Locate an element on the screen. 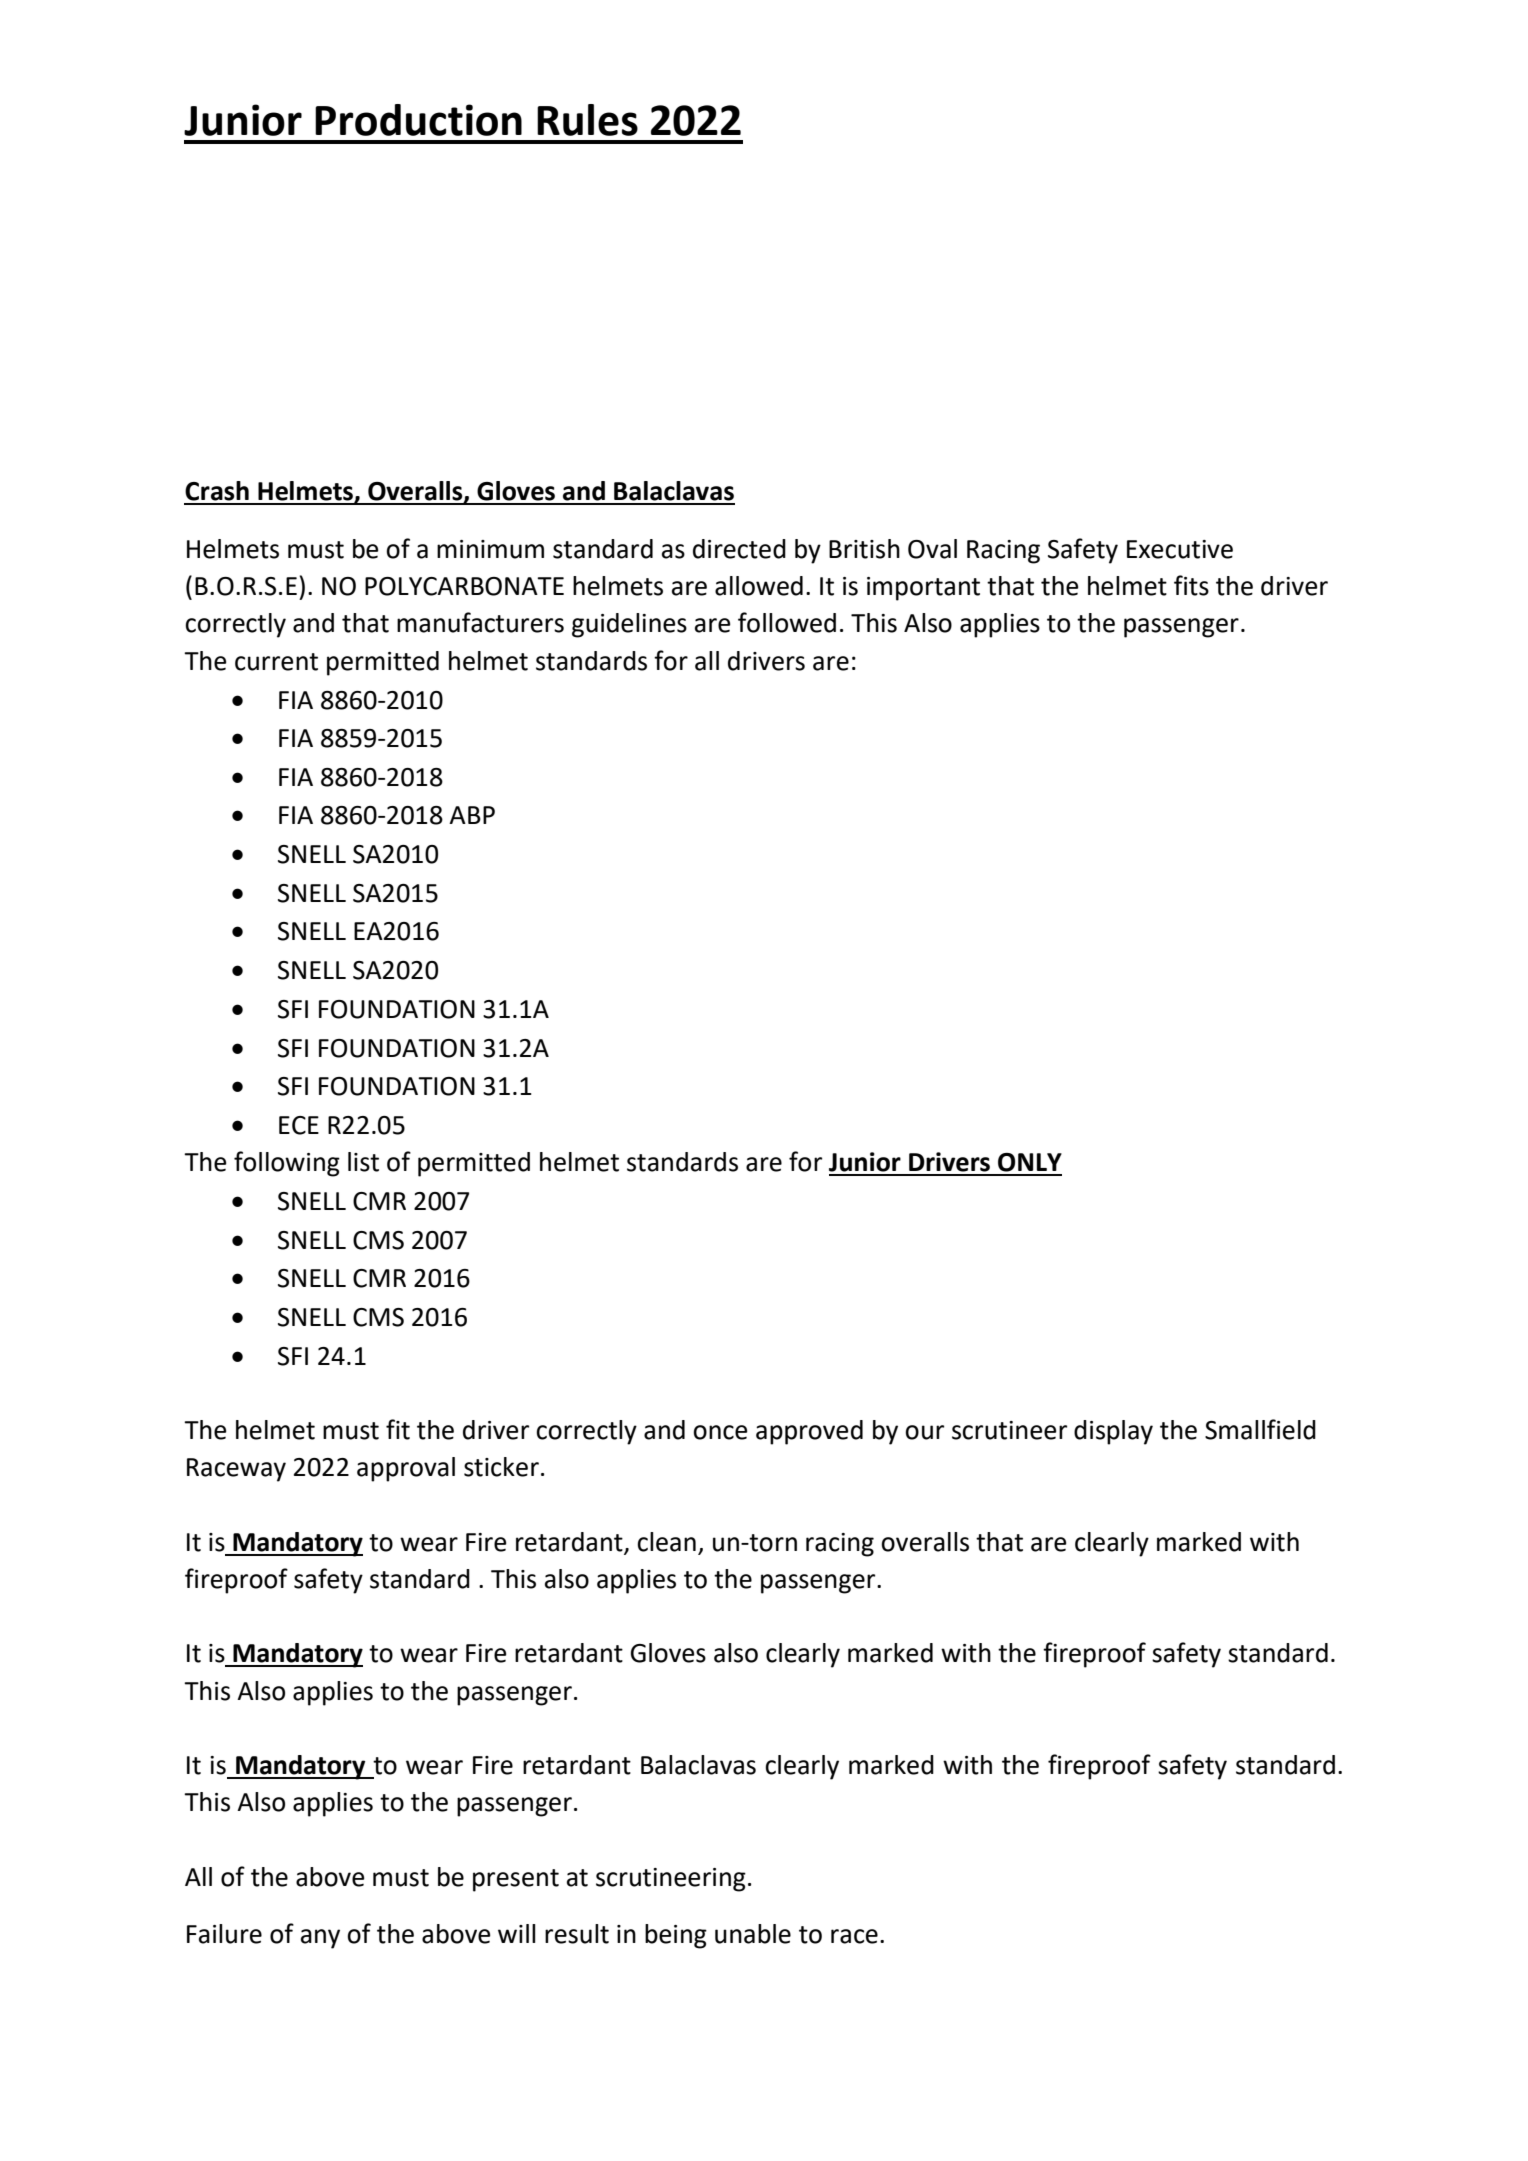 Image resolution: width=1528 pixels, height=2161 pixels. unable is located at coordinates (753, 1934).
